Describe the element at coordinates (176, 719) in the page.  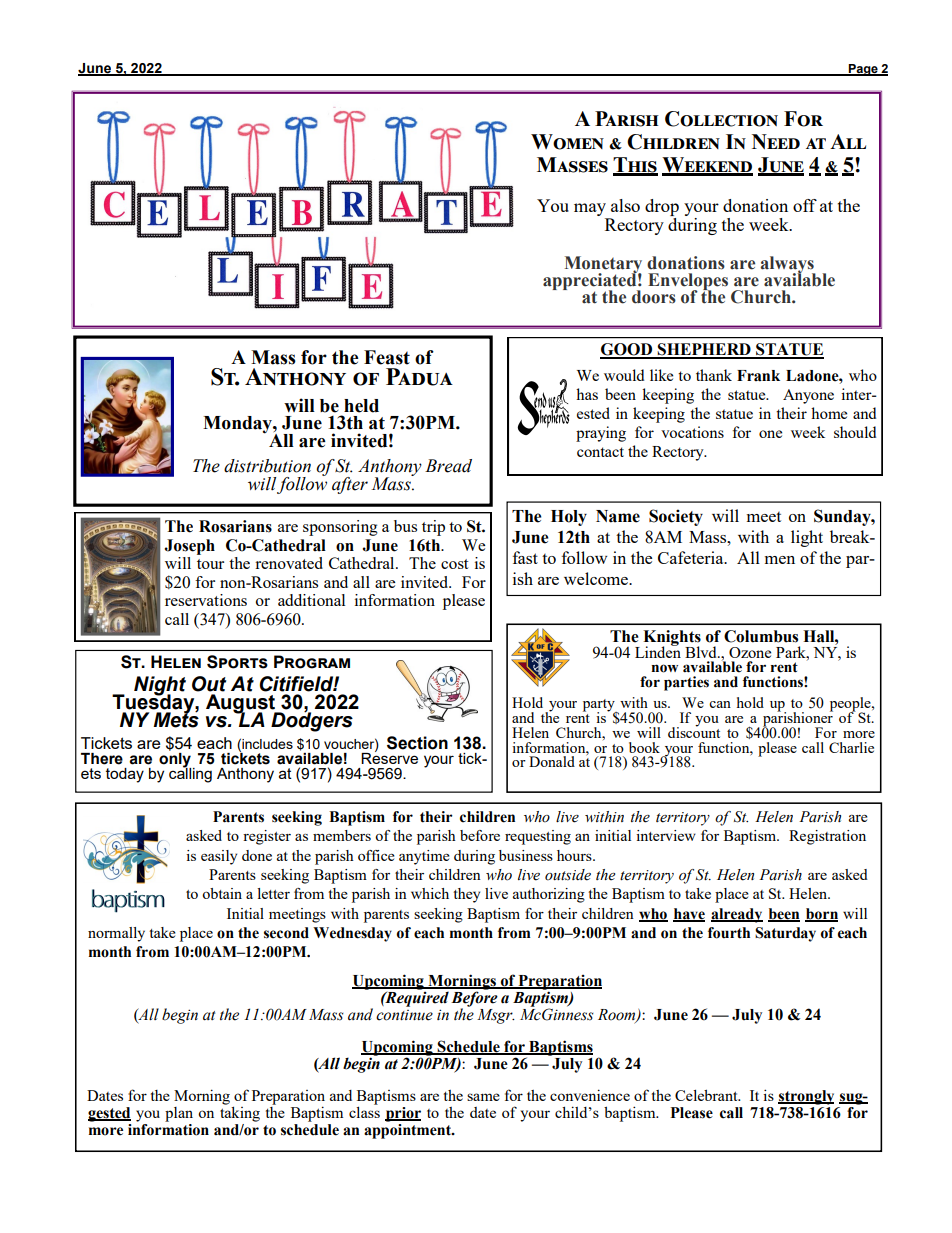
I see `Mets` at that location.
